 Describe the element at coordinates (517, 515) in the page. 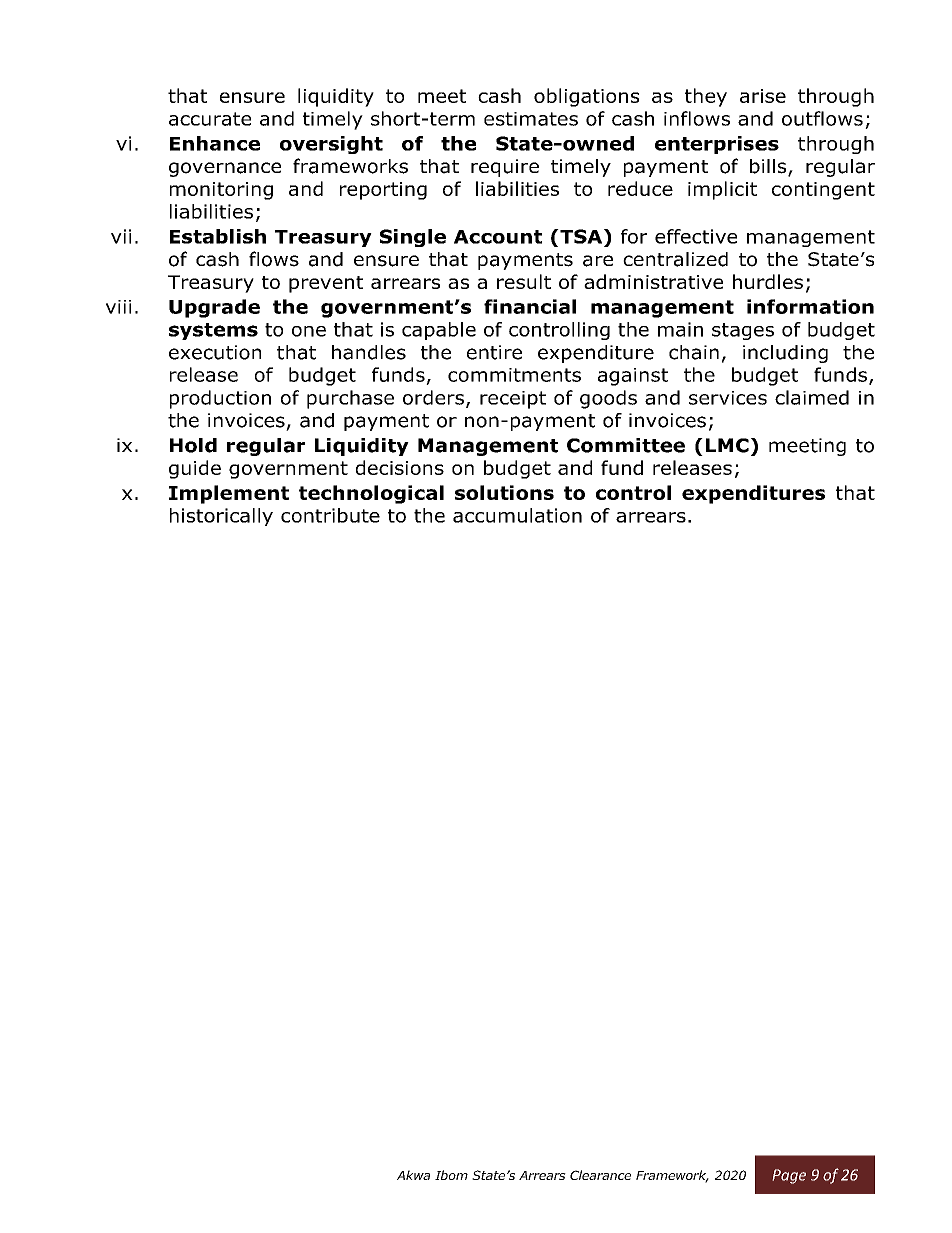

I see `accumulation` at that location.
